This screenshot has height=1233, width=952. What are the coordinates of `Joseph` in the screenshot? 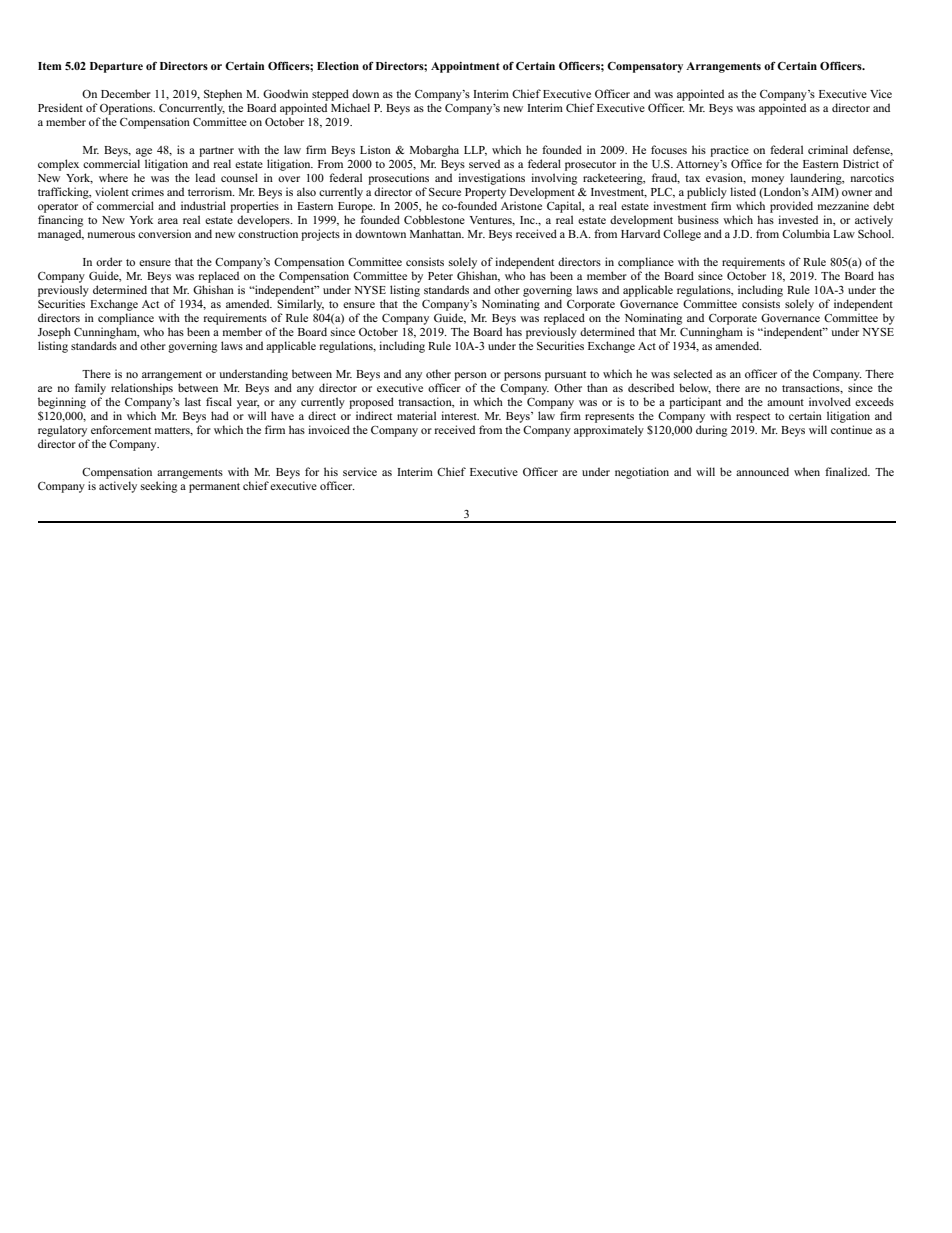 It's located at (54, 333).
